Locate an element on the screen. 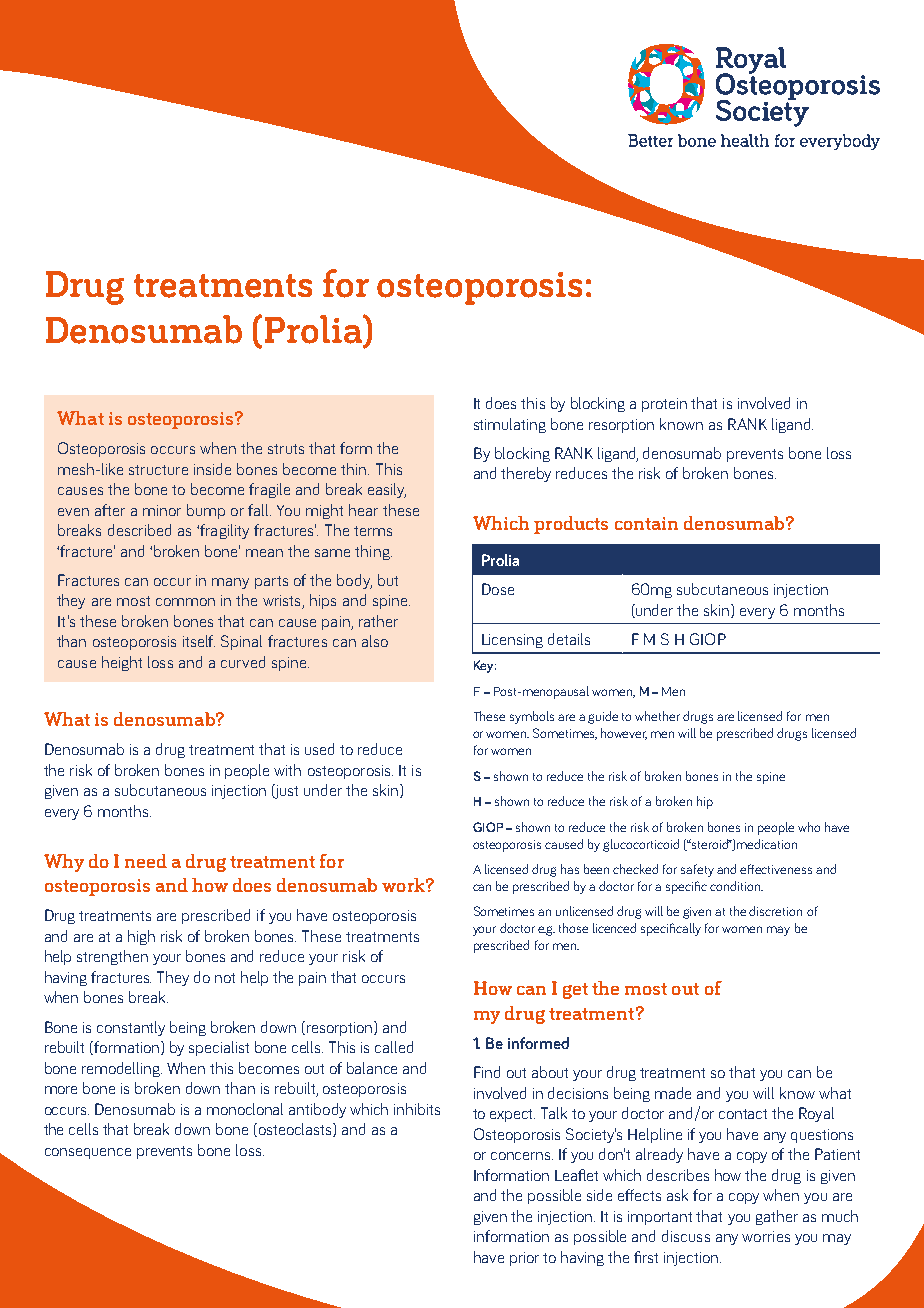  has is located at coordinates (570, 869).
